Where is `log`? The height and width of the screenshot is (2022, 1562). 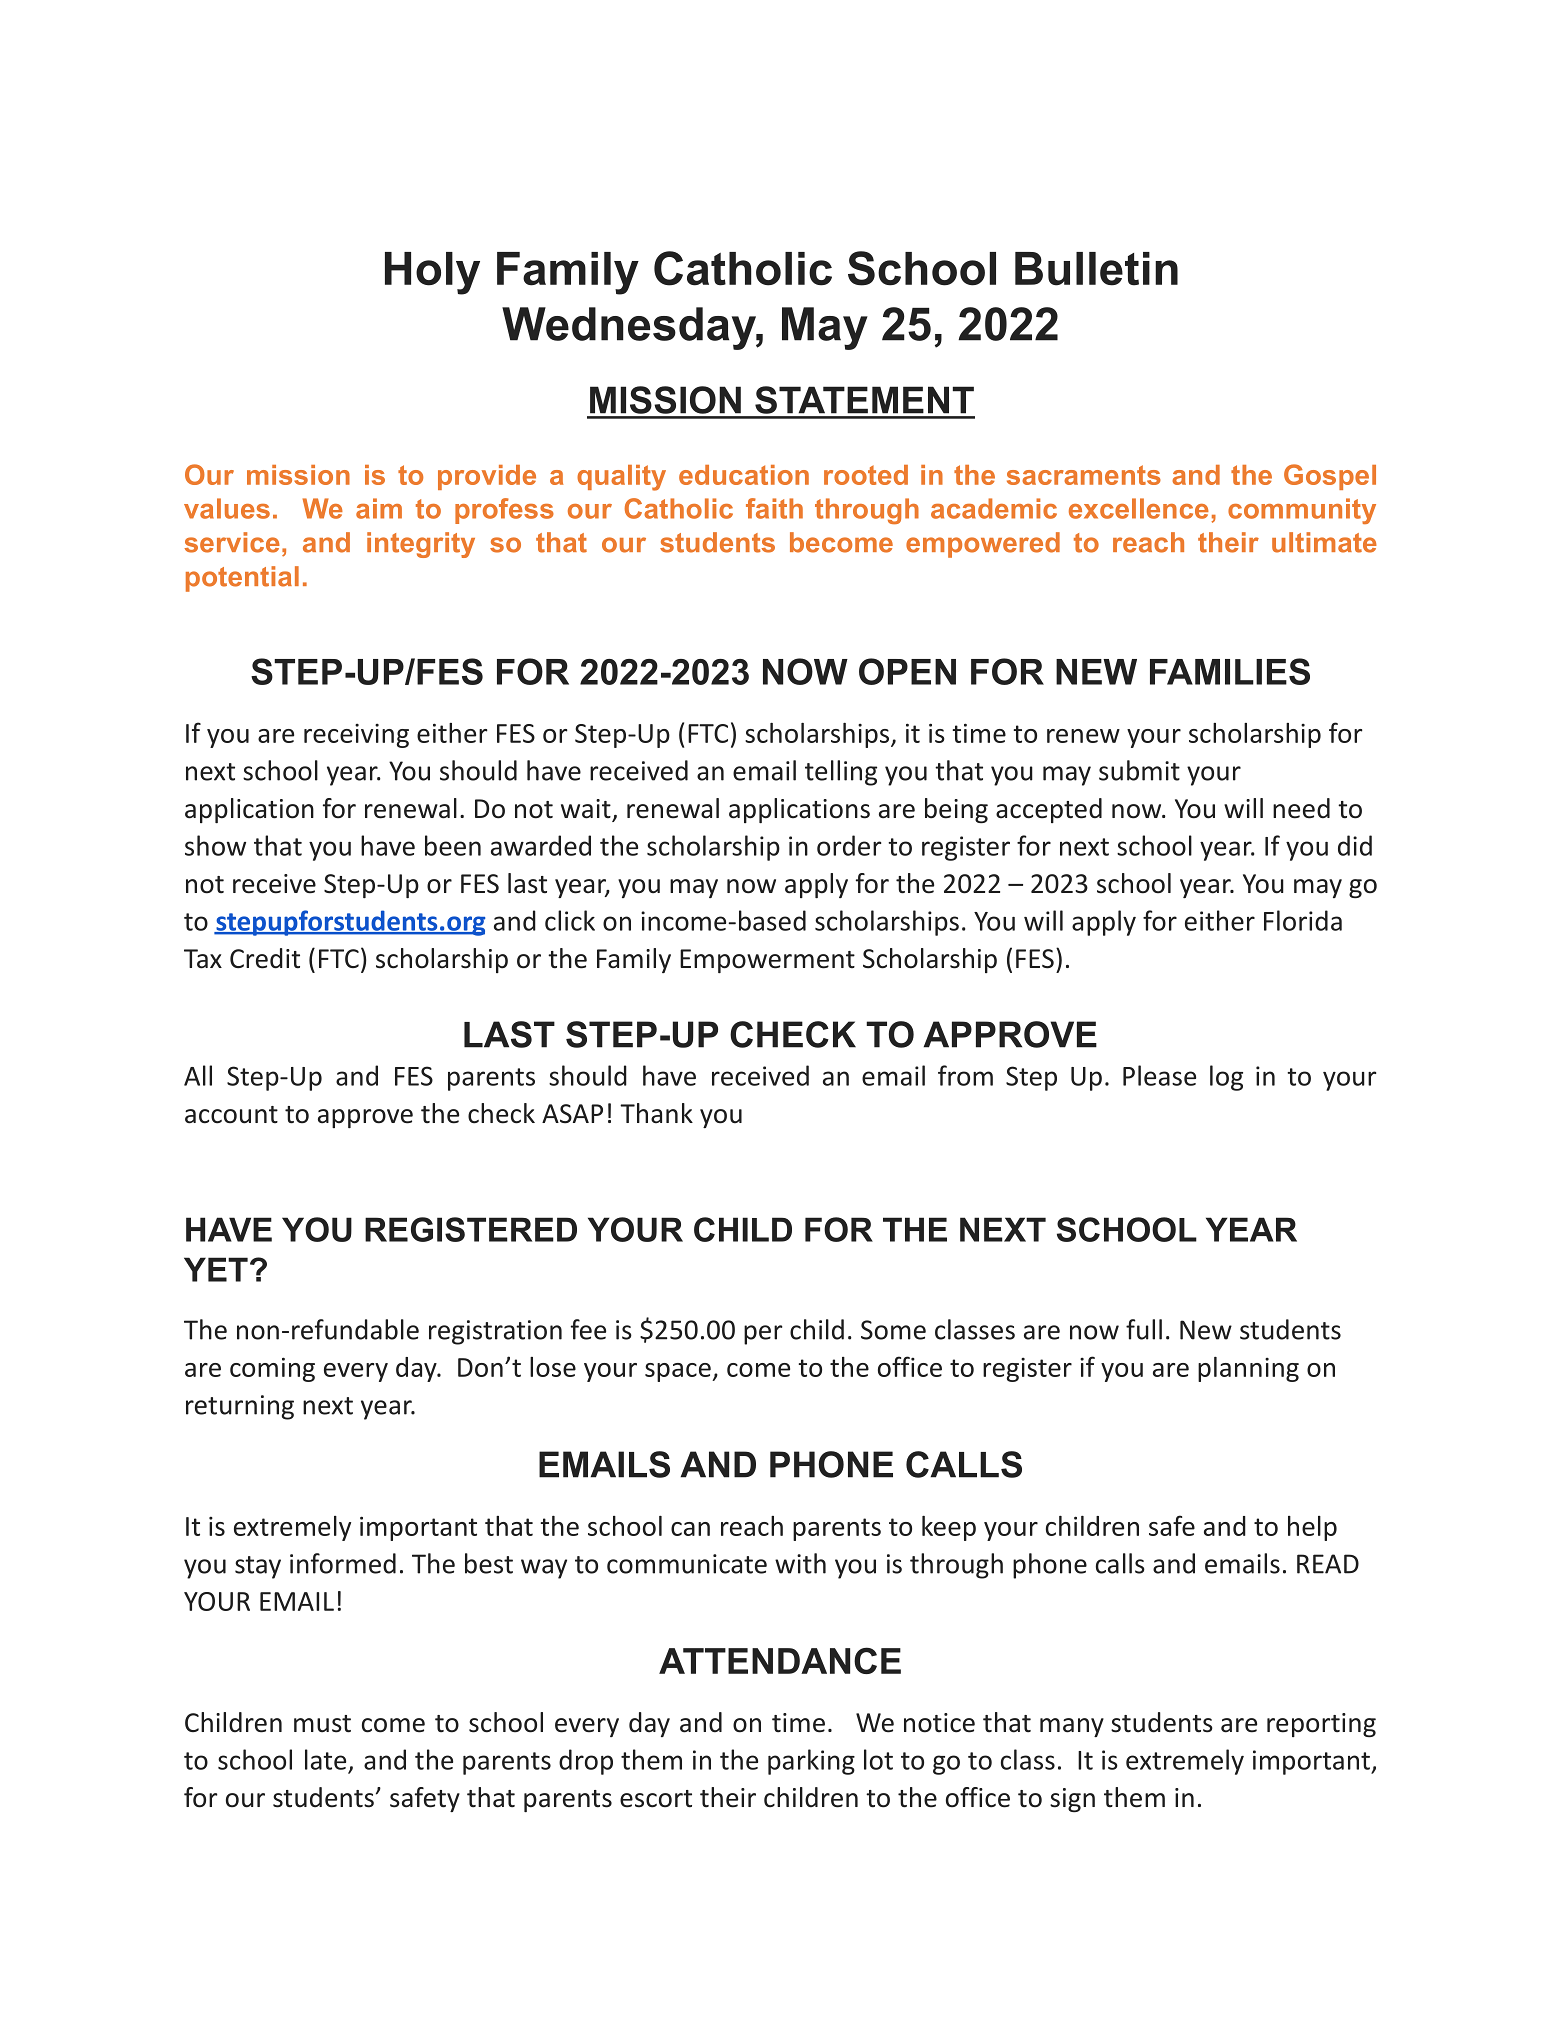
log is located at coordinates (1226, 1078).
